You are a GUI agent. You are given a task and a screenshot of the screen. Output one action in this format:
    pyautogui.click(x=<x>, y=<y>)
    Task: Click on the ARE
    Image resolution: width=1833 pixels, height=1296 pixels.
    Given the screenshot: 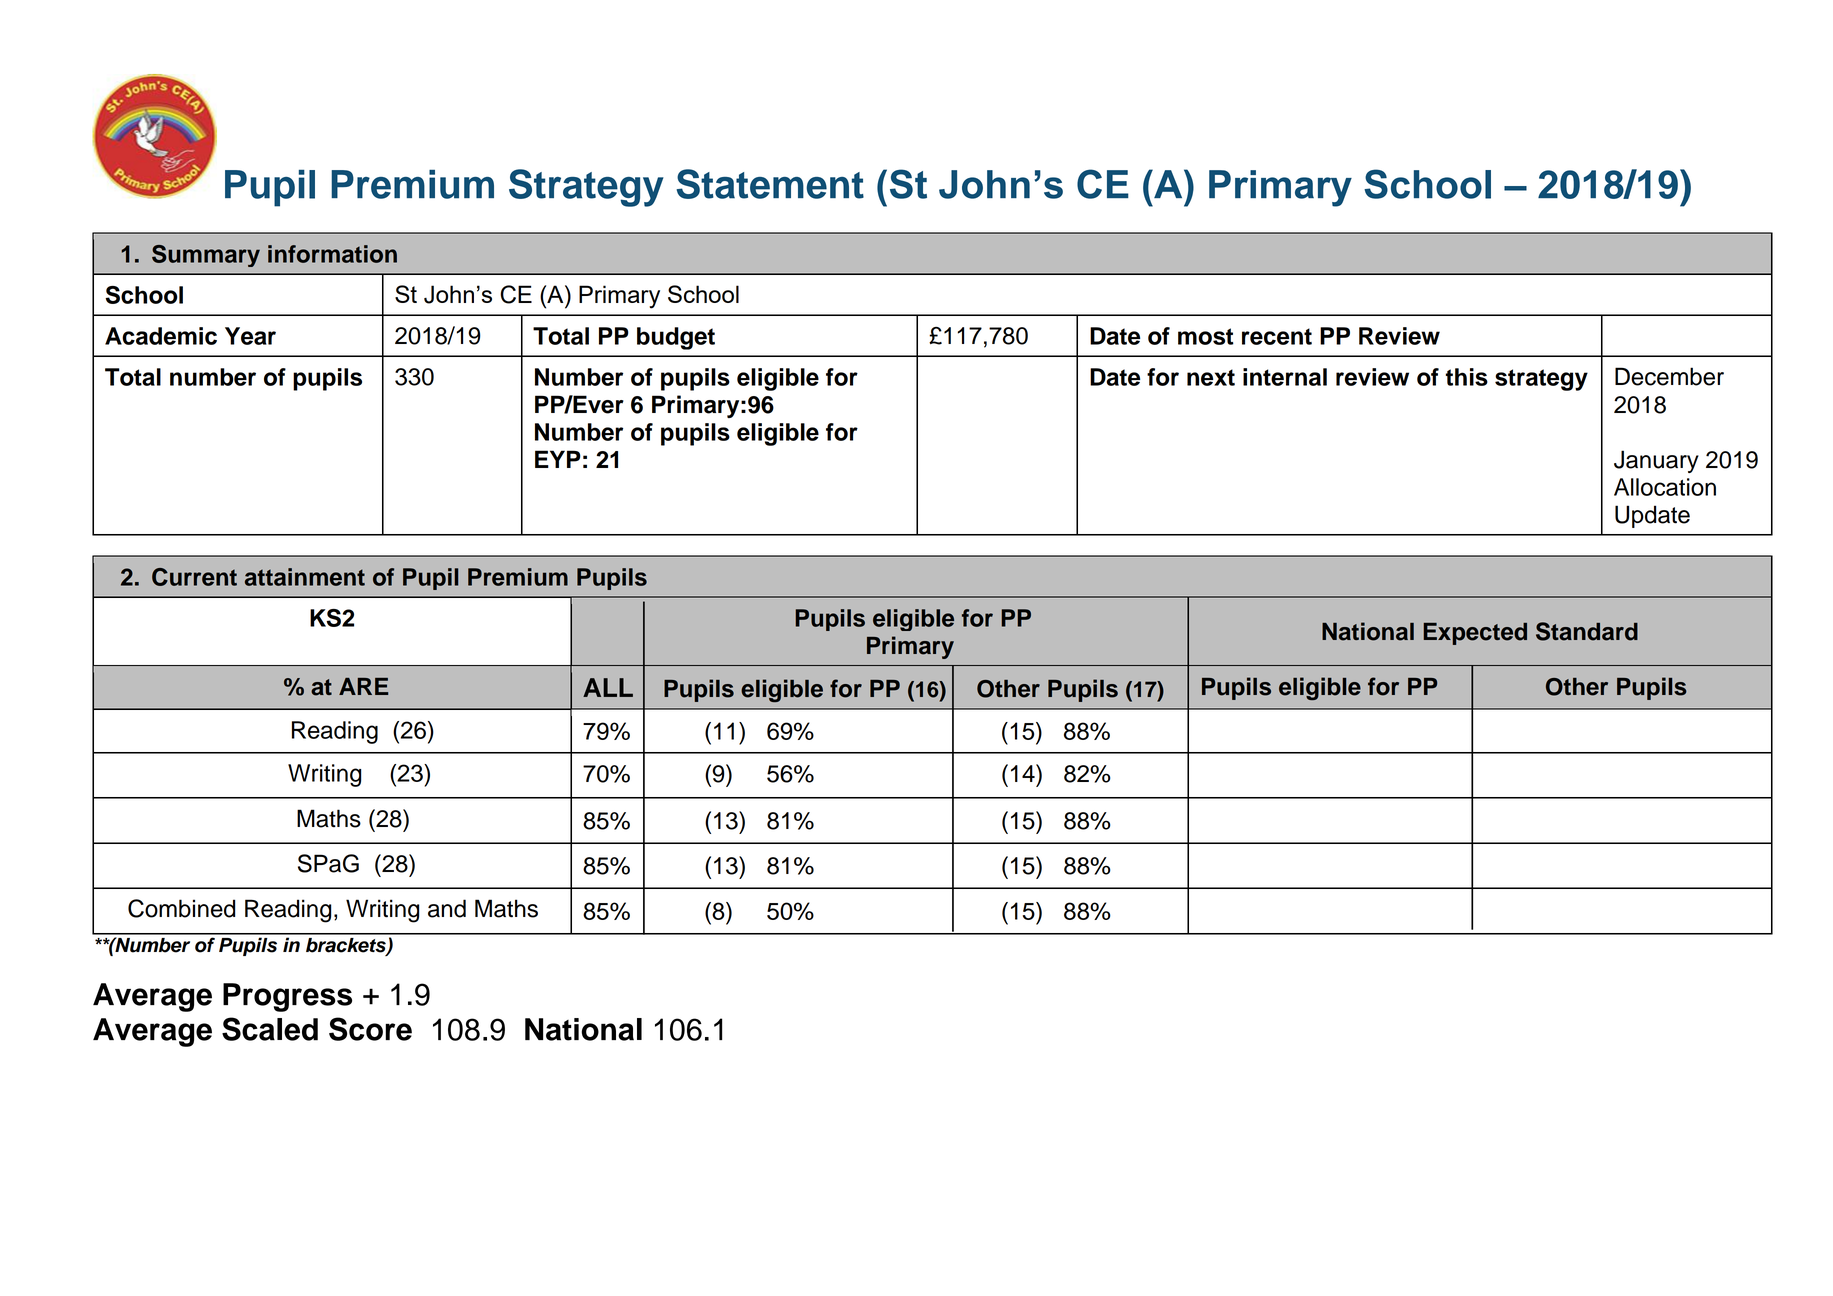 What is the action you would take?
    pyautogui.click(x=363, y=686)
